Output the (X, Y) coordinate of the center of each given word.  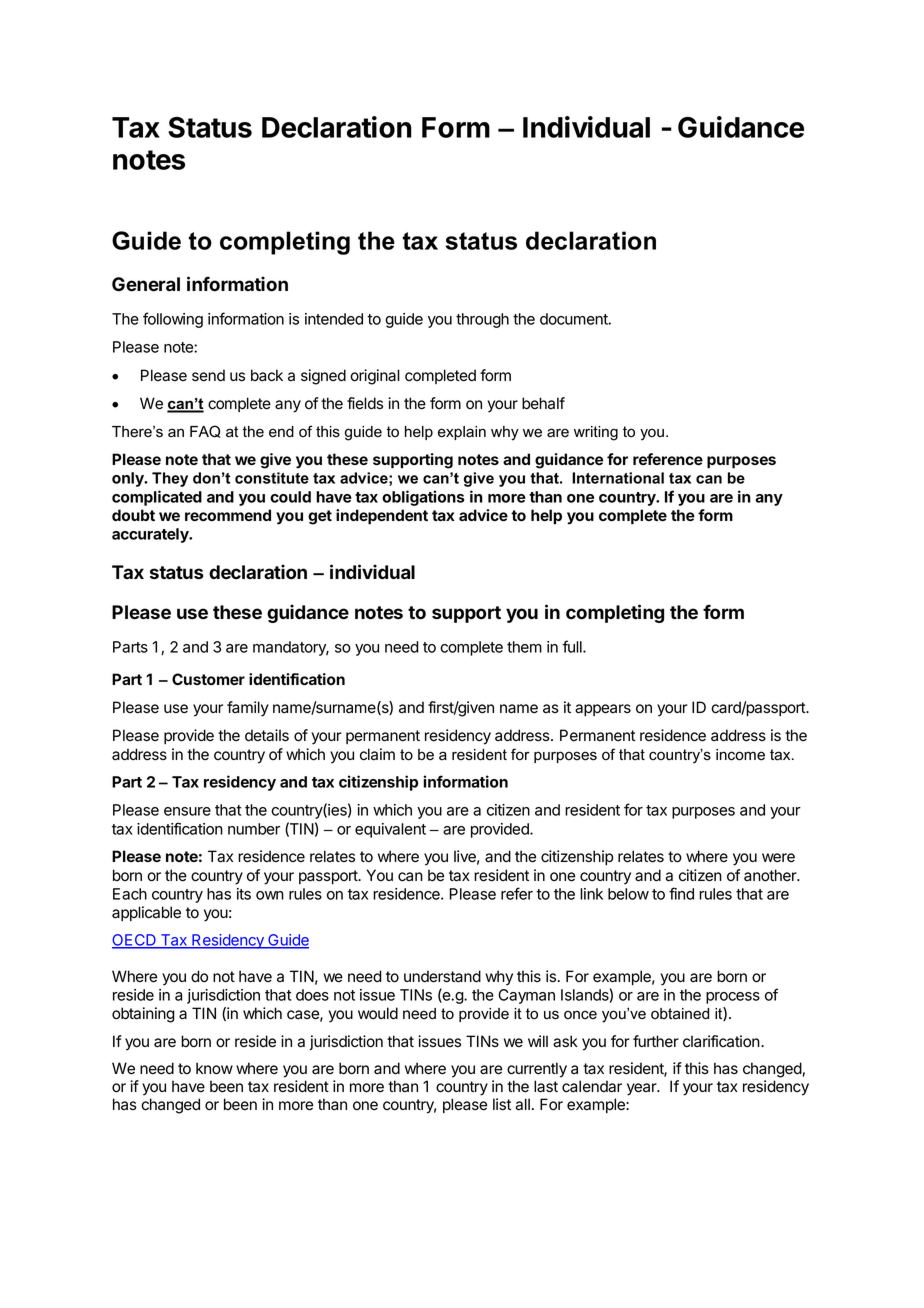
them (524, 647)
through (482, 320)
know (214, 1068)
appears (603, 710)
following (173, 320)
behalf (543, 403)
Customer (208, 679)
